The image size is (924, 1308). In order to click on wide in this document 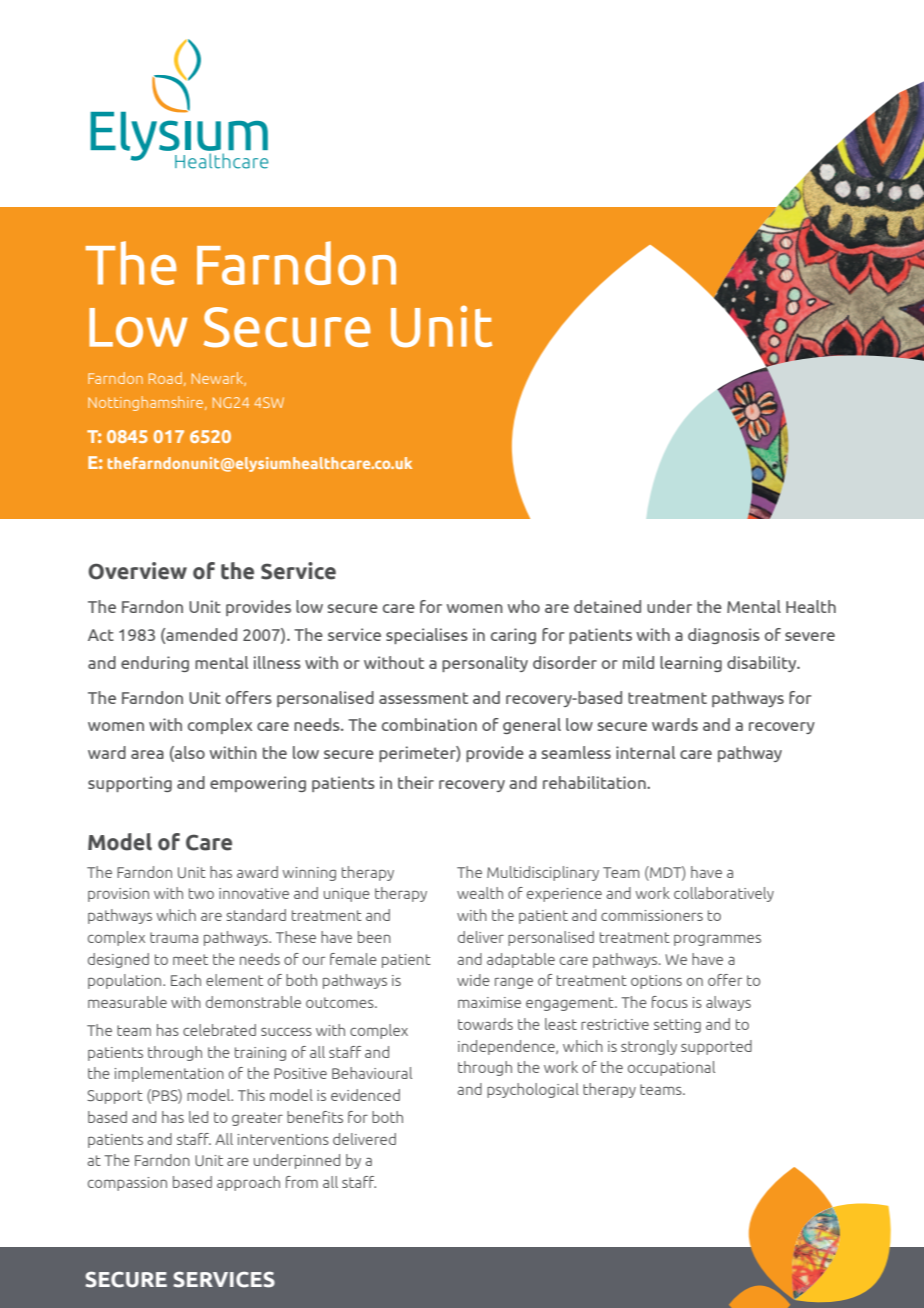, I will do `click(473, 980)`.
